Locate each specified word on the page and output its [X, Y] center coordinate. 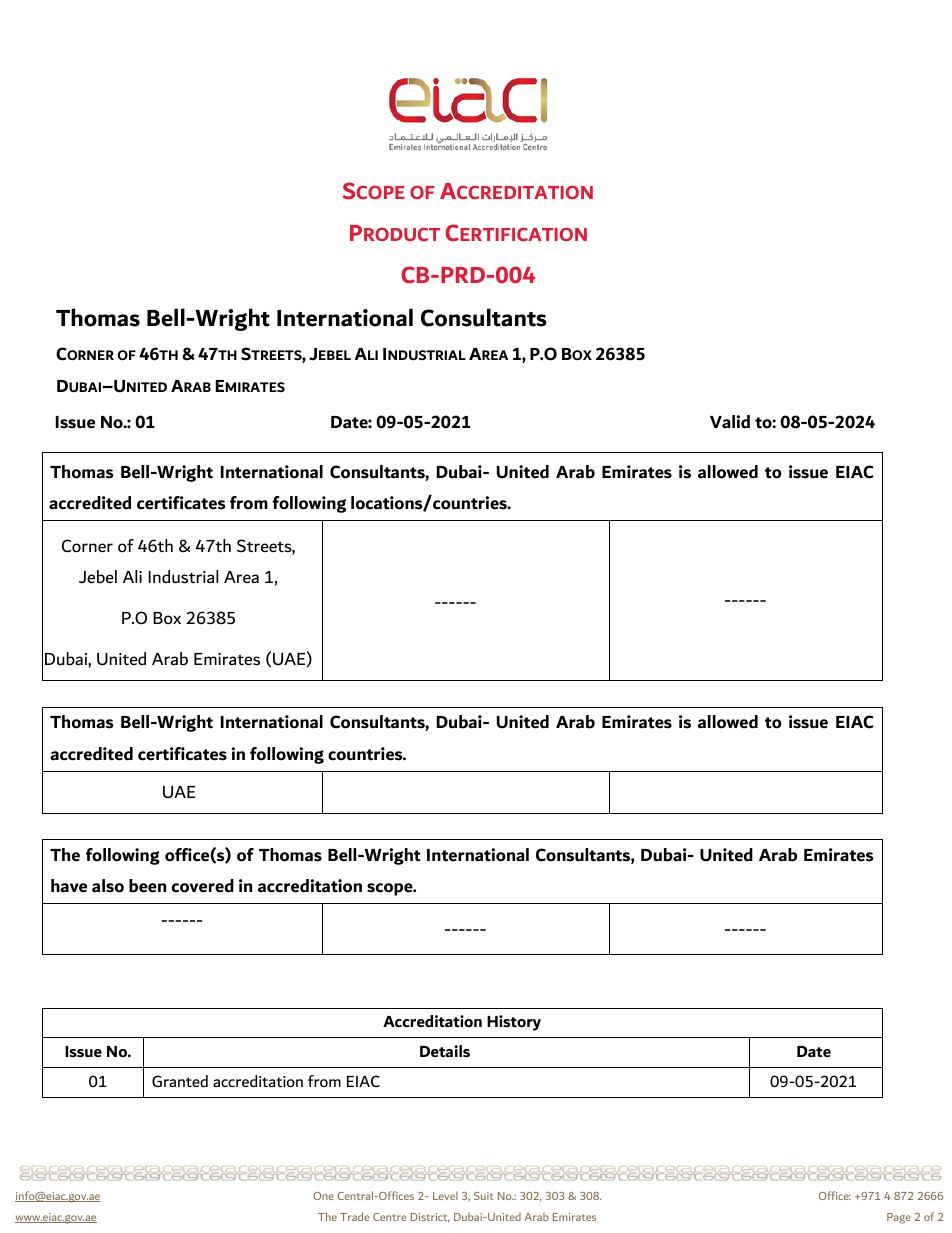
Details [445, 1051]
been [147, 886]
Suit [484, 1196]
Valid [730, 422]
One [323, 1196]
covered [203, 886]
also [108, 886]
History [514, 1023]
